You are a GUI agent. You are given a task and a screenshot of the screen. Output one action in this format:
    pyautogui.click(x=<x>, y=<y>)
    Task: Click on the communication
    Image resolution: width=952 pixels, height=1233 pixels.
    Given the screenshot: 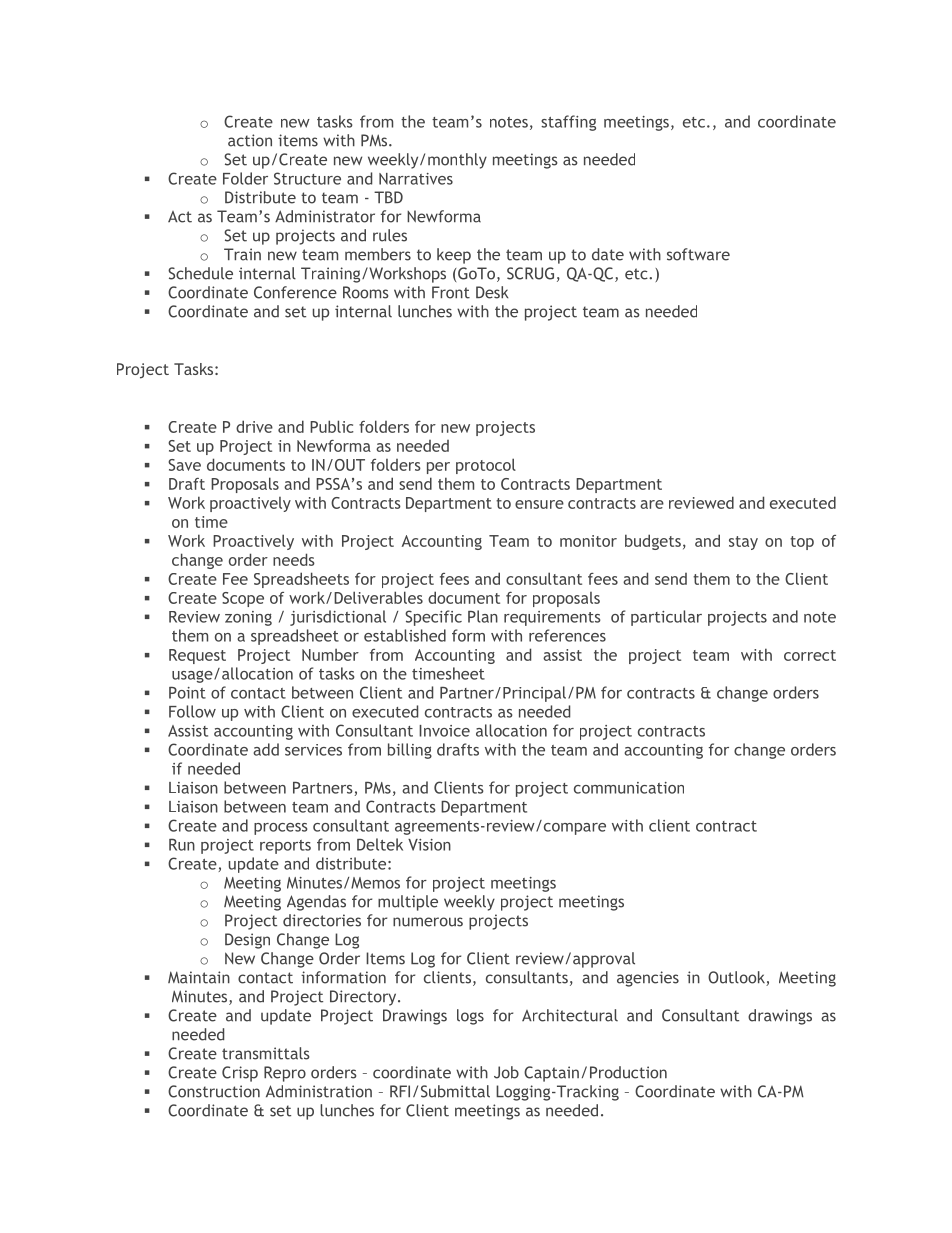 What is the action you would take?
    pyautogui.click(x=629, y=788)
